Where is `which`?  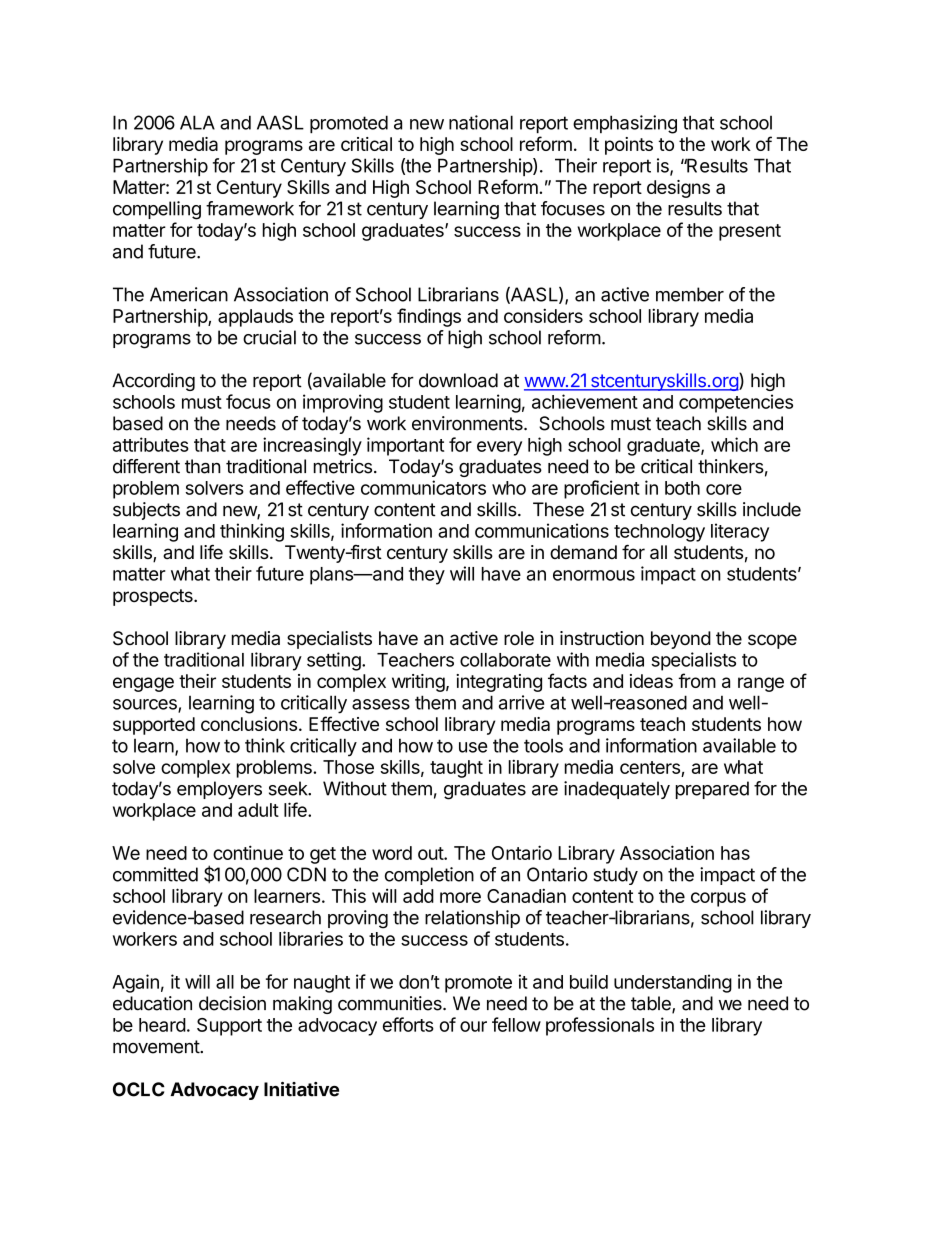
which is located at coordinates (734, 444).
